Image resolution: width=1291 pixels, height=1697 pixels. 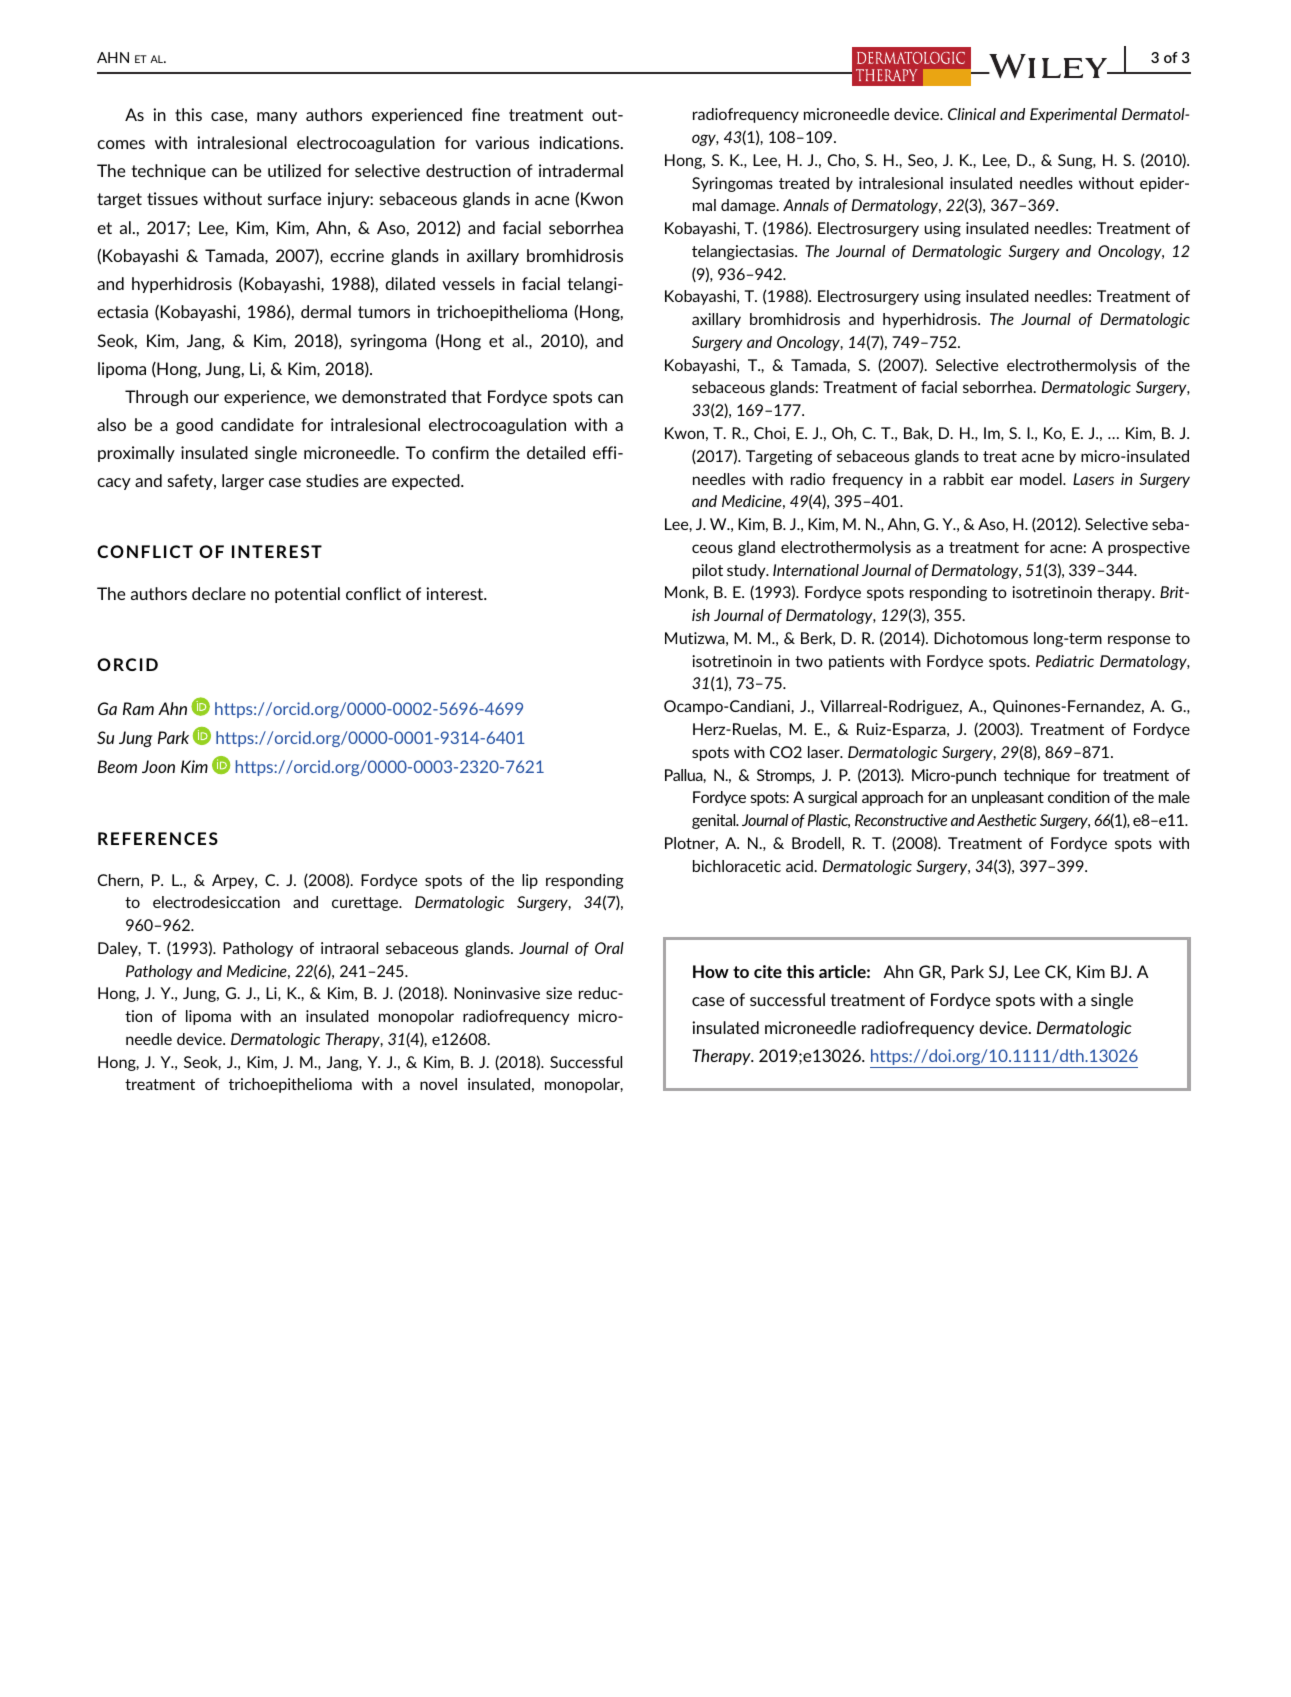 I want to click on many, so click(x=277, y=118).
